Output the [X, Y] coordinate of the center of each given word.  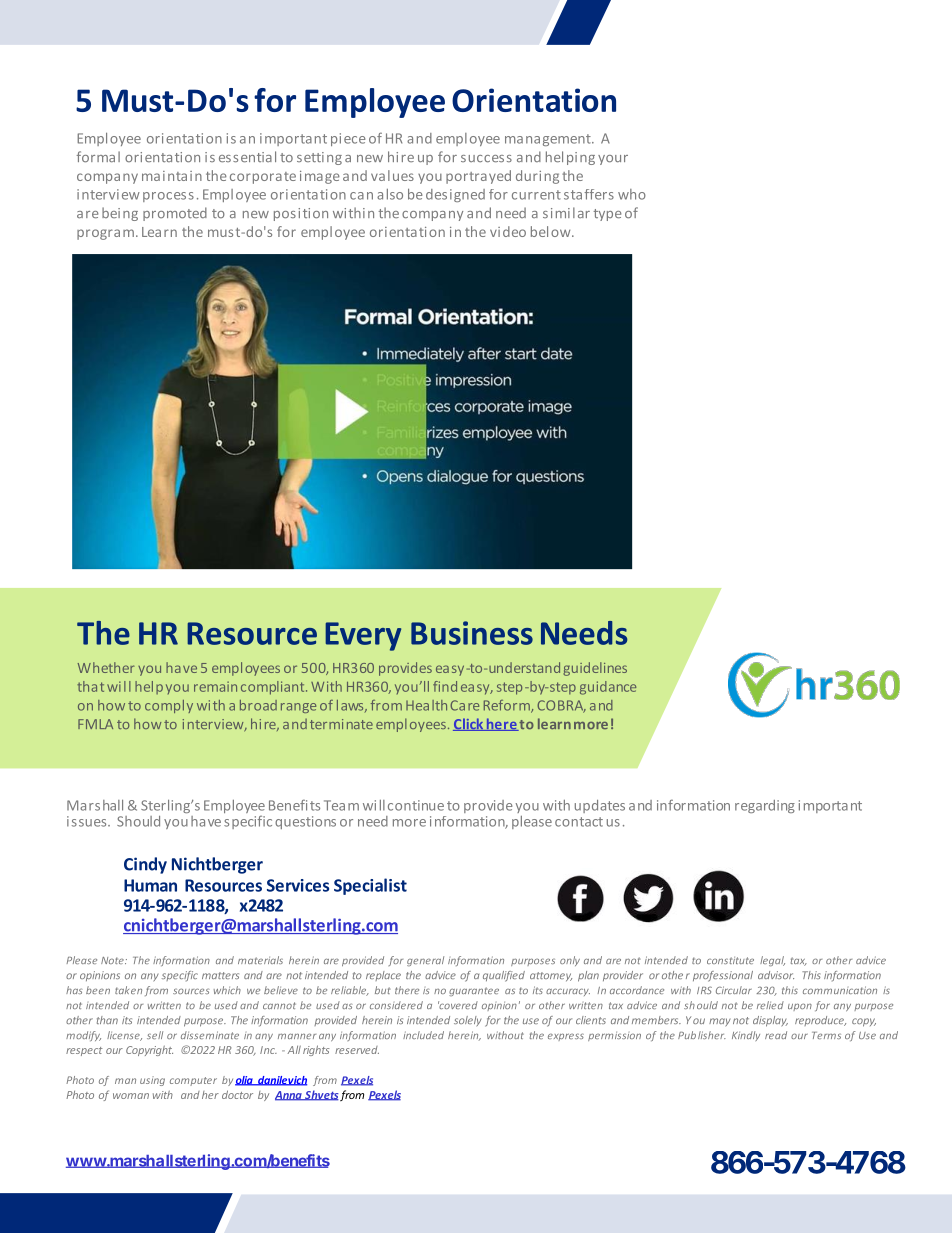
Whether [106, 667]
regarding [765, 806]
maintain [172, 176]
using [152, 1081]
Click [469, 724]
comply [169, 706]
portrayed [478, 177]
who [632, 194]
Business [472, 633]
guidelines [595, 669]
